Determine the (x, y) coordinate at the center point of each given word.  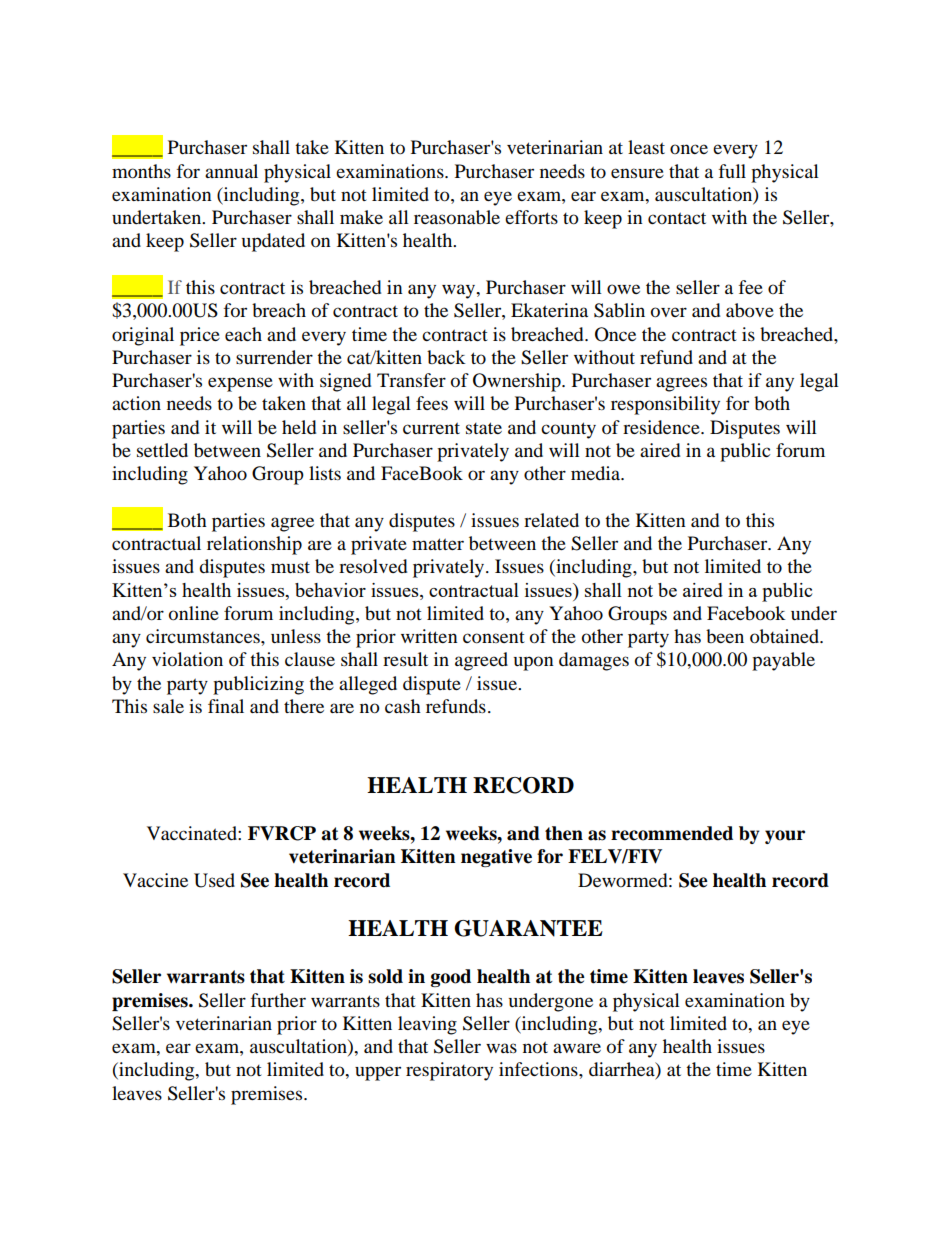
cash (403, 706)
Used (214, 880)
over (669, 312)
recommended (672, 833)
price (200, 336)
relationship (254, 545)
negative (496, 858)
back (446, 357)
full (732, 171)
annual (231, 171)
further (278, 1000)
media (597, 473)
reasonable (457, 217)
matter (438, 544)
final (226, 706)
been (725, 636)
